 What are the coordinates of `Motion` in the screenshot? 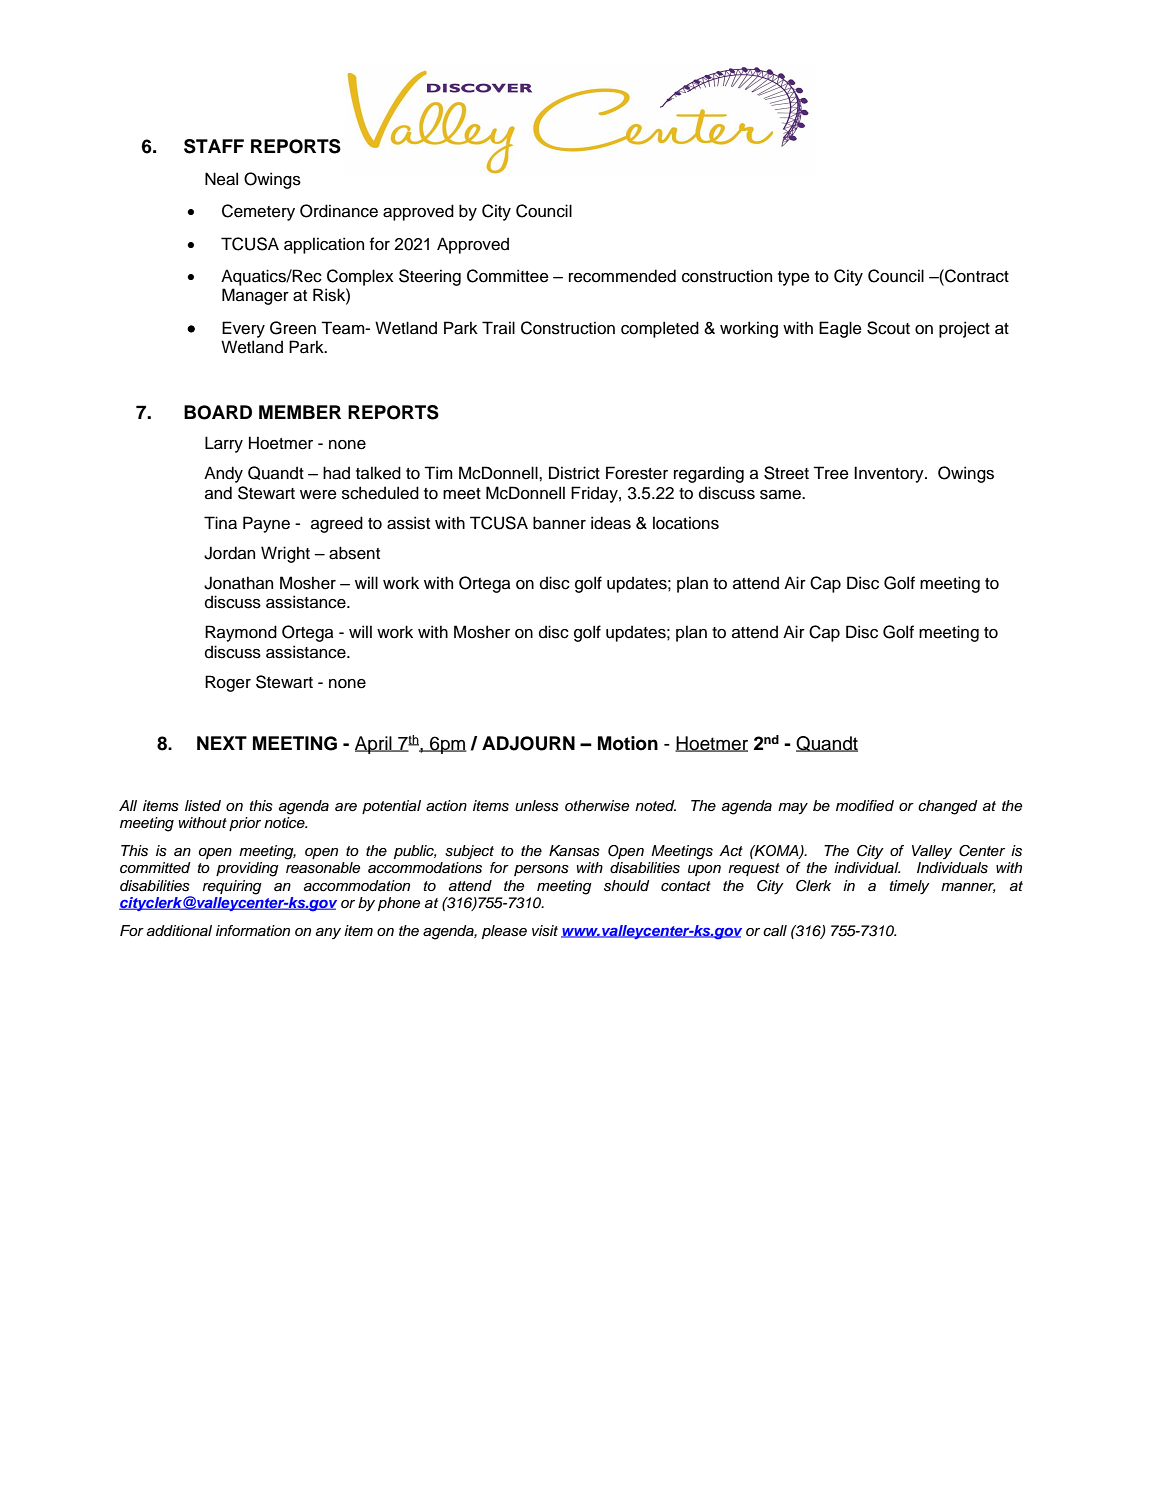 It's located at (628, 743).
